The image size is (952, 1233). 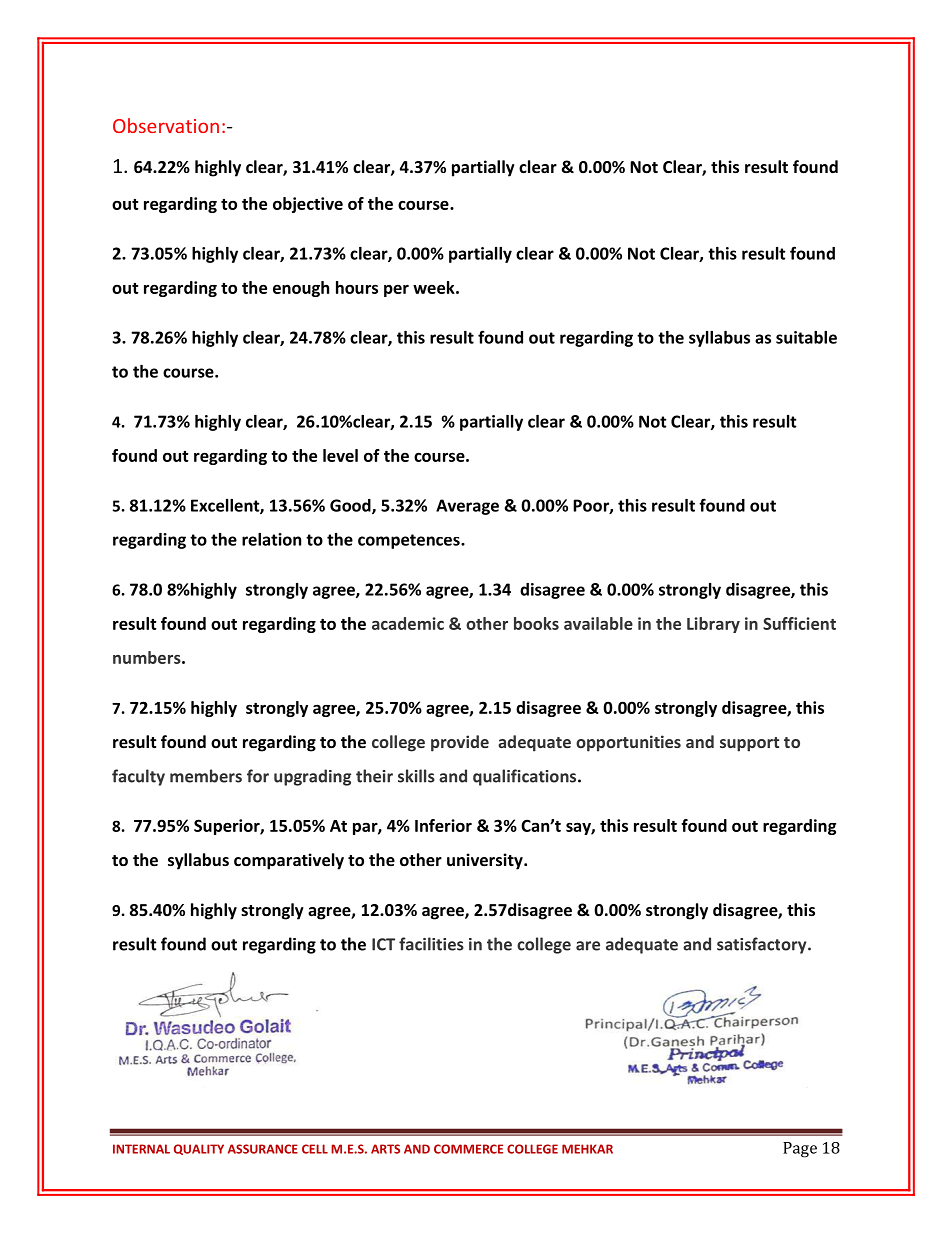 I want to click on books, so click(x=536, y=623).
